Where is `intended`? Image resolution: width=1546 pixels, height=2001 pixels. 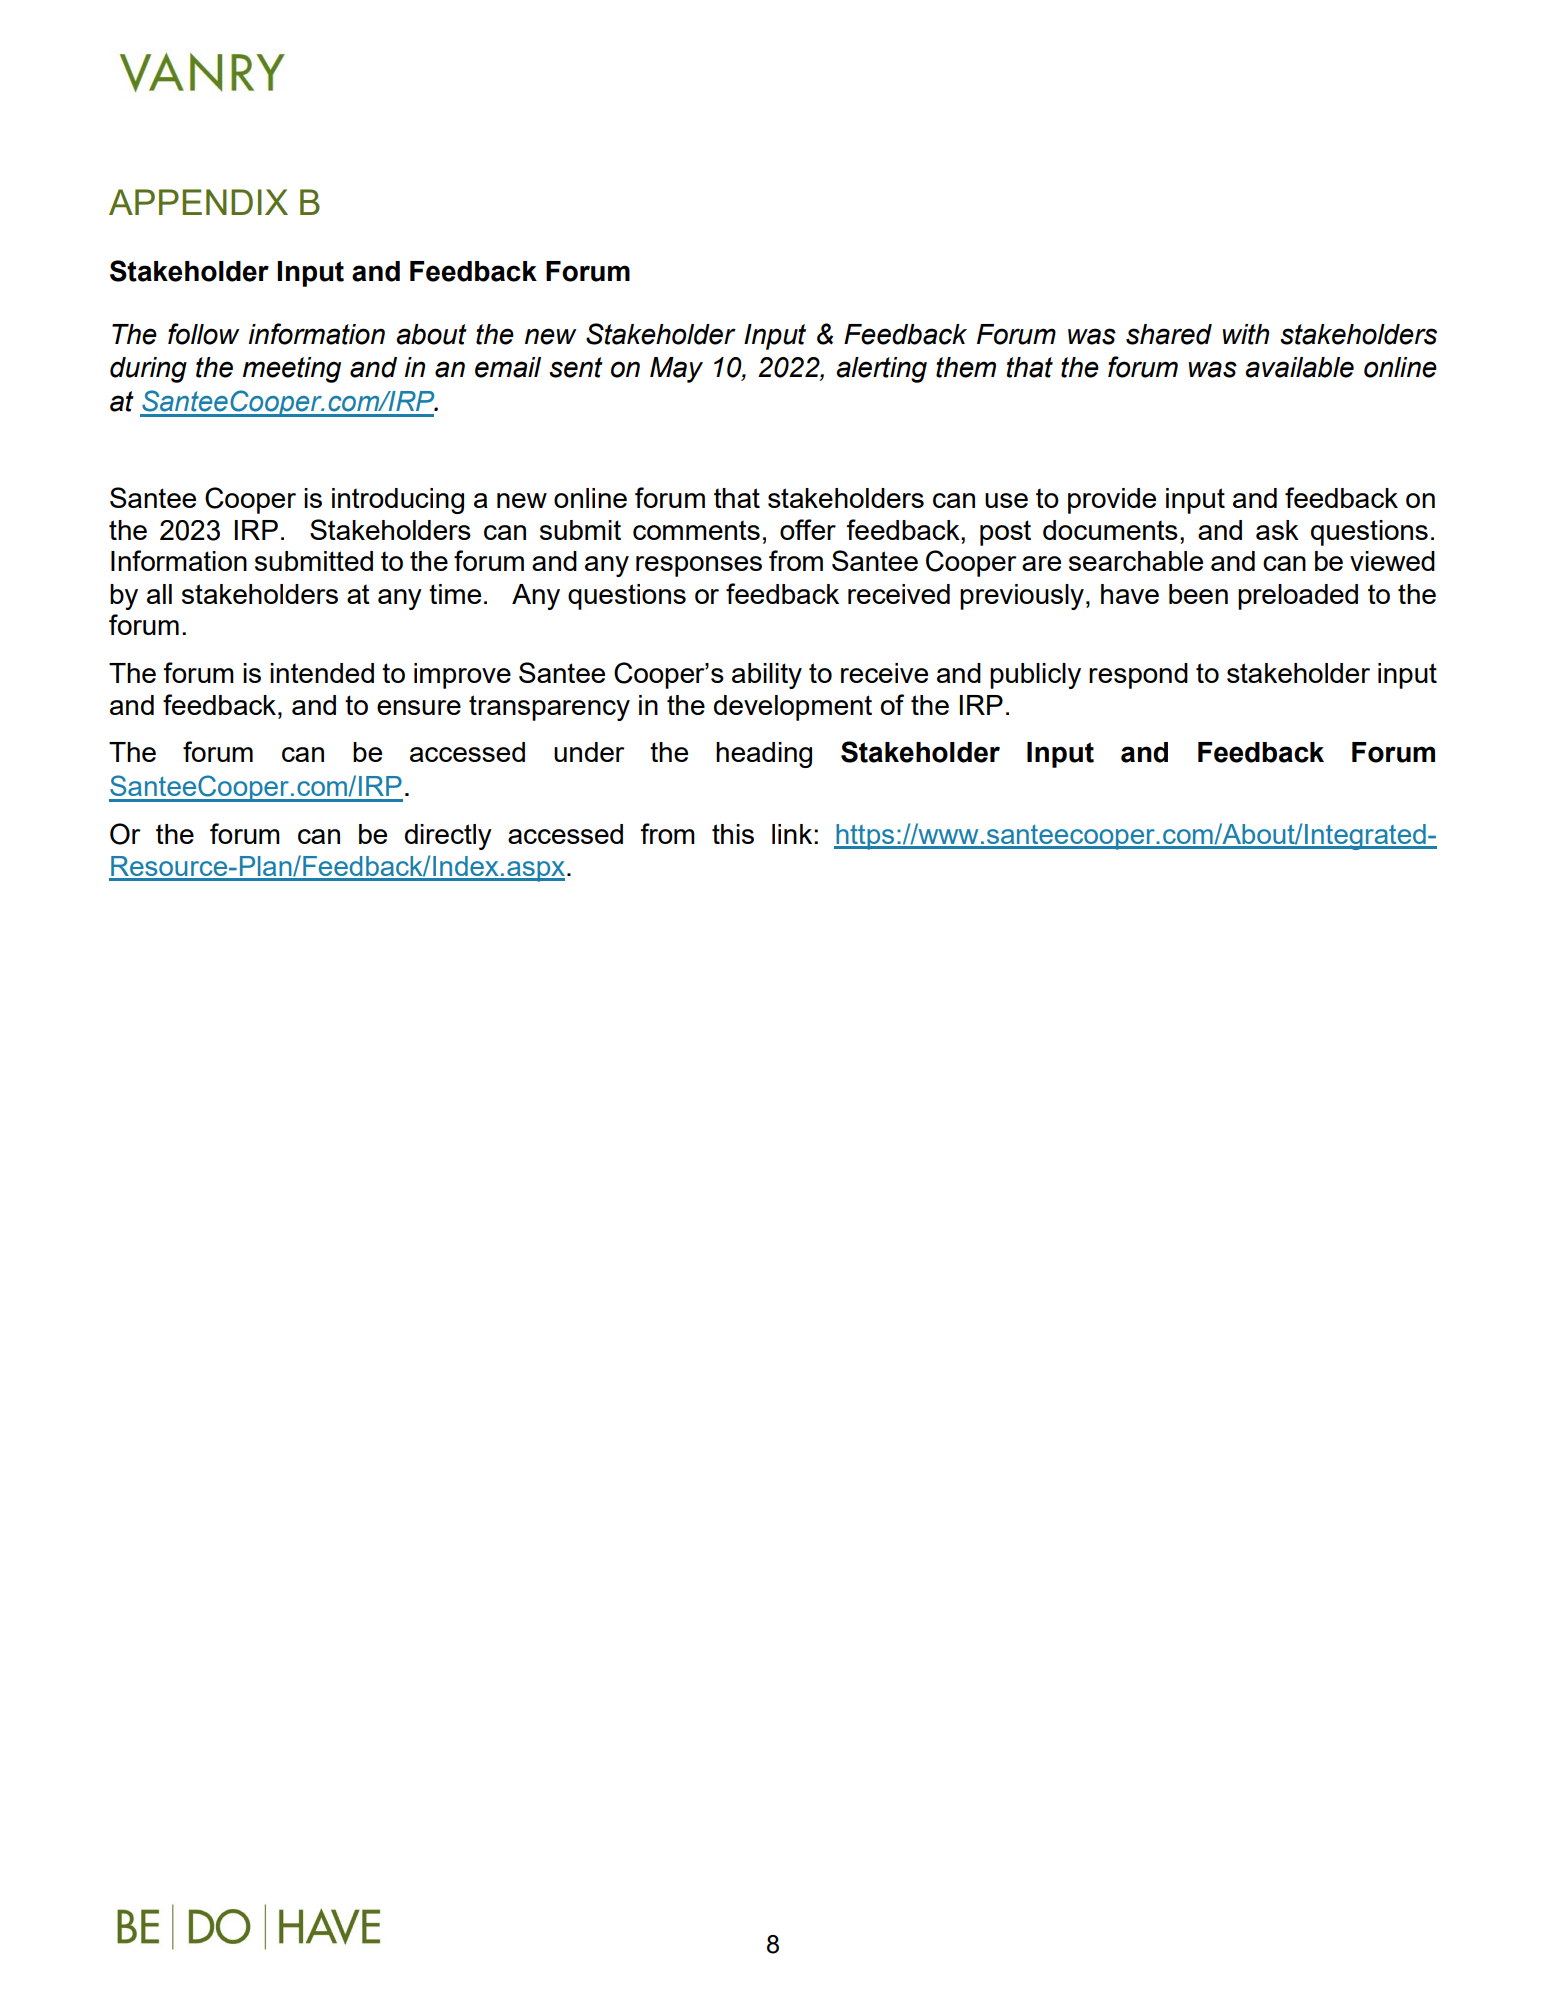 intended is located at coordinates (322, 673).
